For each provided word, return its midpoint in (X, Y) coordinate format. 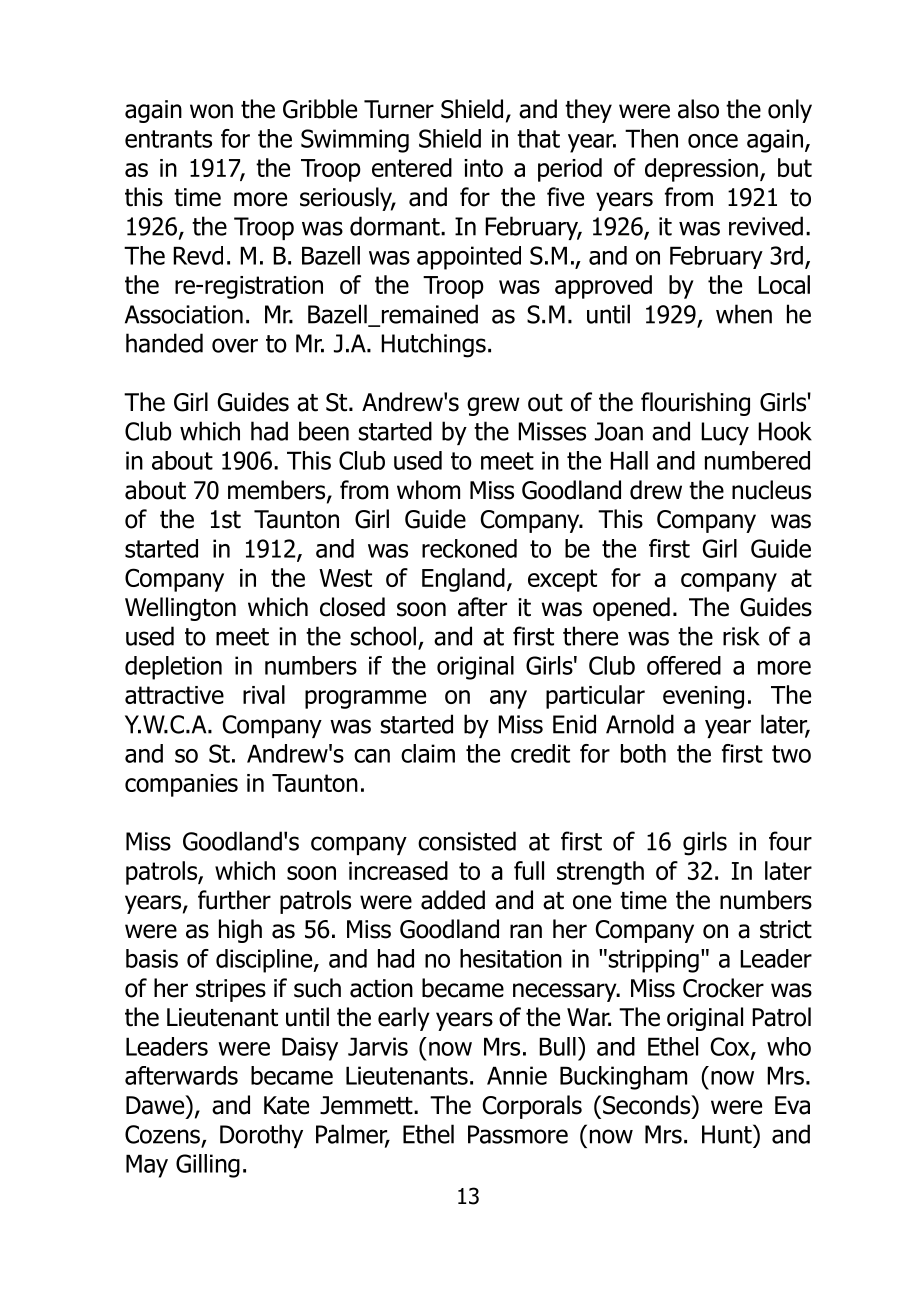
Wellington (180, 609)
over (235, 345)
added (453, 900)
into (483, 168)
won (211, 111)
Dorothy (261, 1136)
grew (493, 406)
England (463, 580)
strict (786, 929)
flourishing (695, 404)
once (713, 141)
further (234, 900)
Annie (517, 1075)
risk (741, 636)
